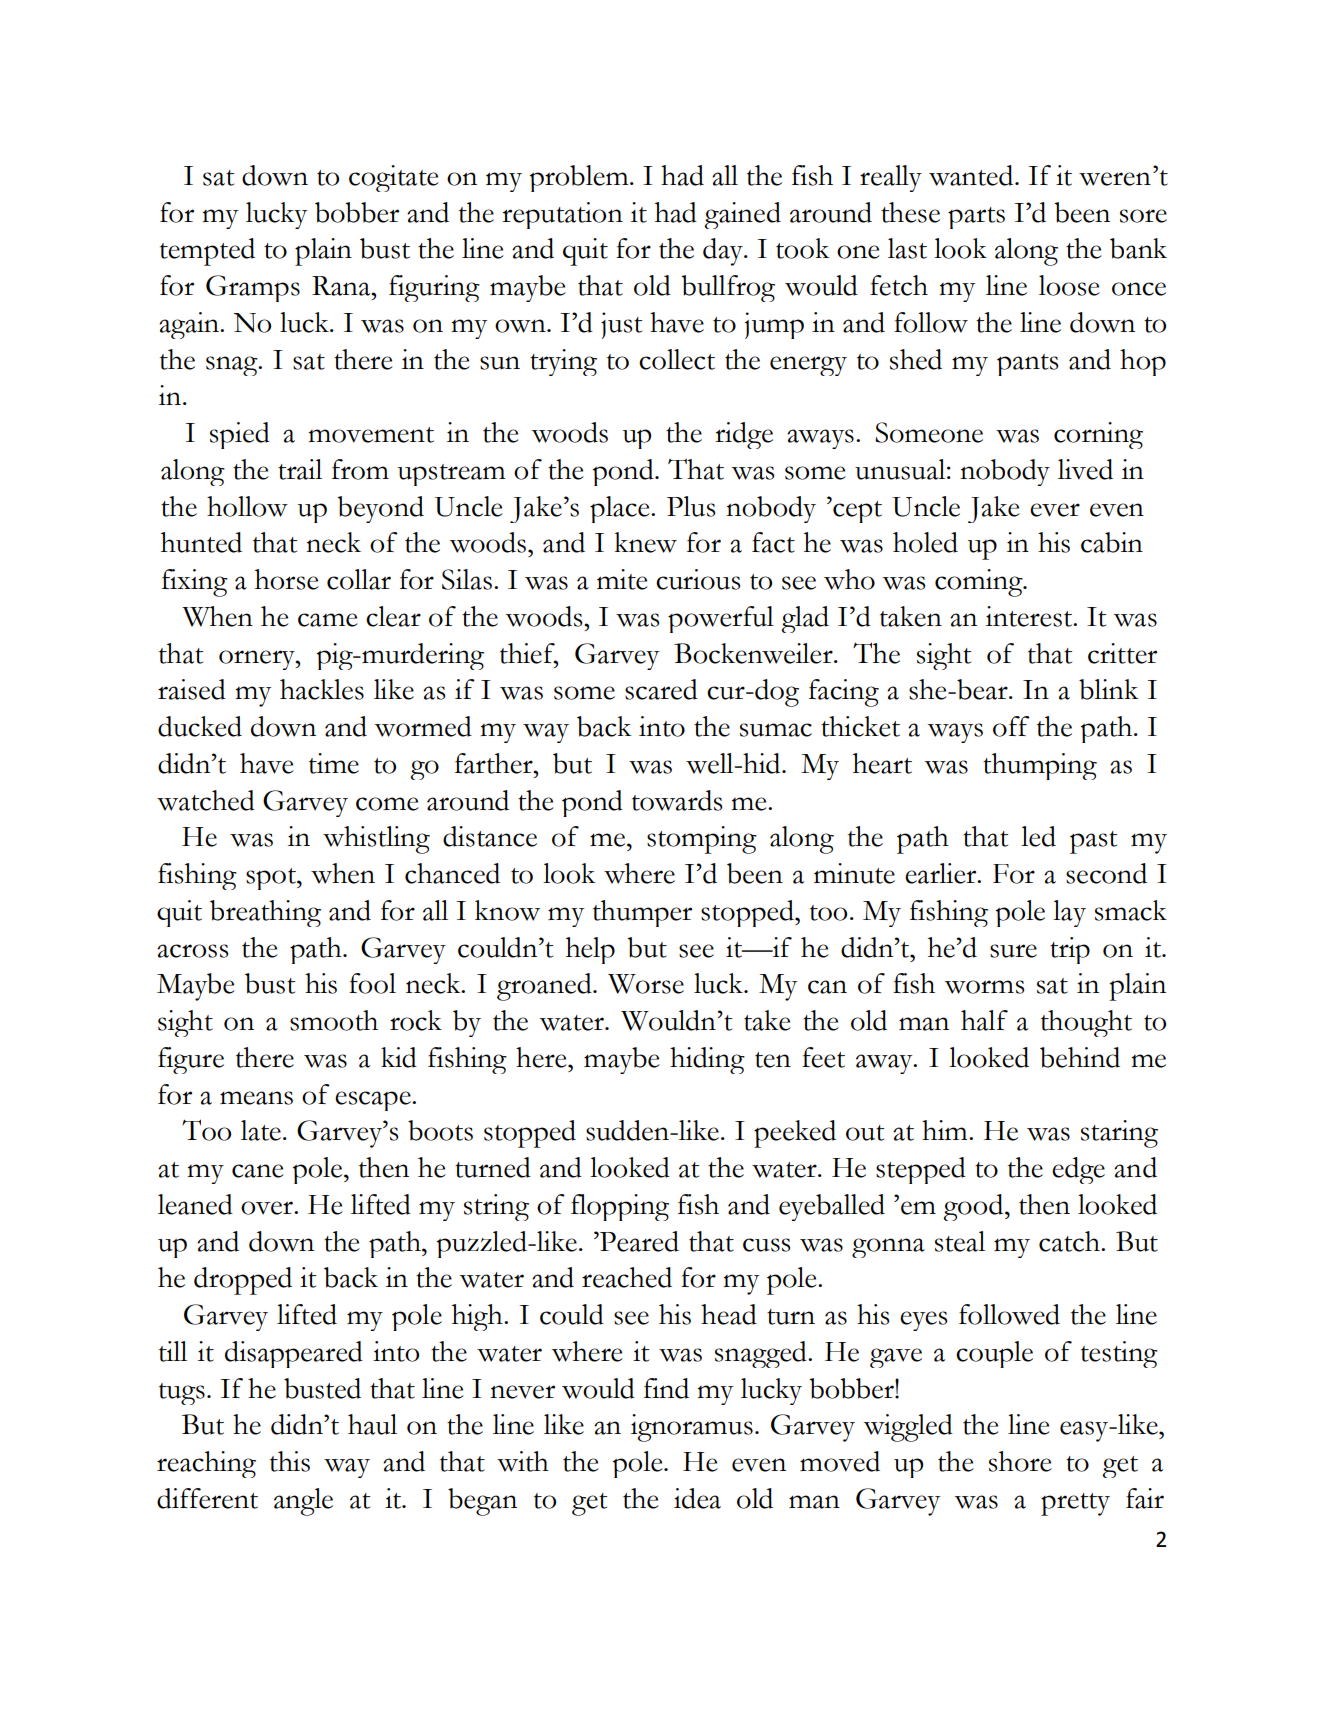 The image size is (1323, 1712). Describe the element at coordinates (702, 840) in the screenshot. I see `stomping` at that location.
